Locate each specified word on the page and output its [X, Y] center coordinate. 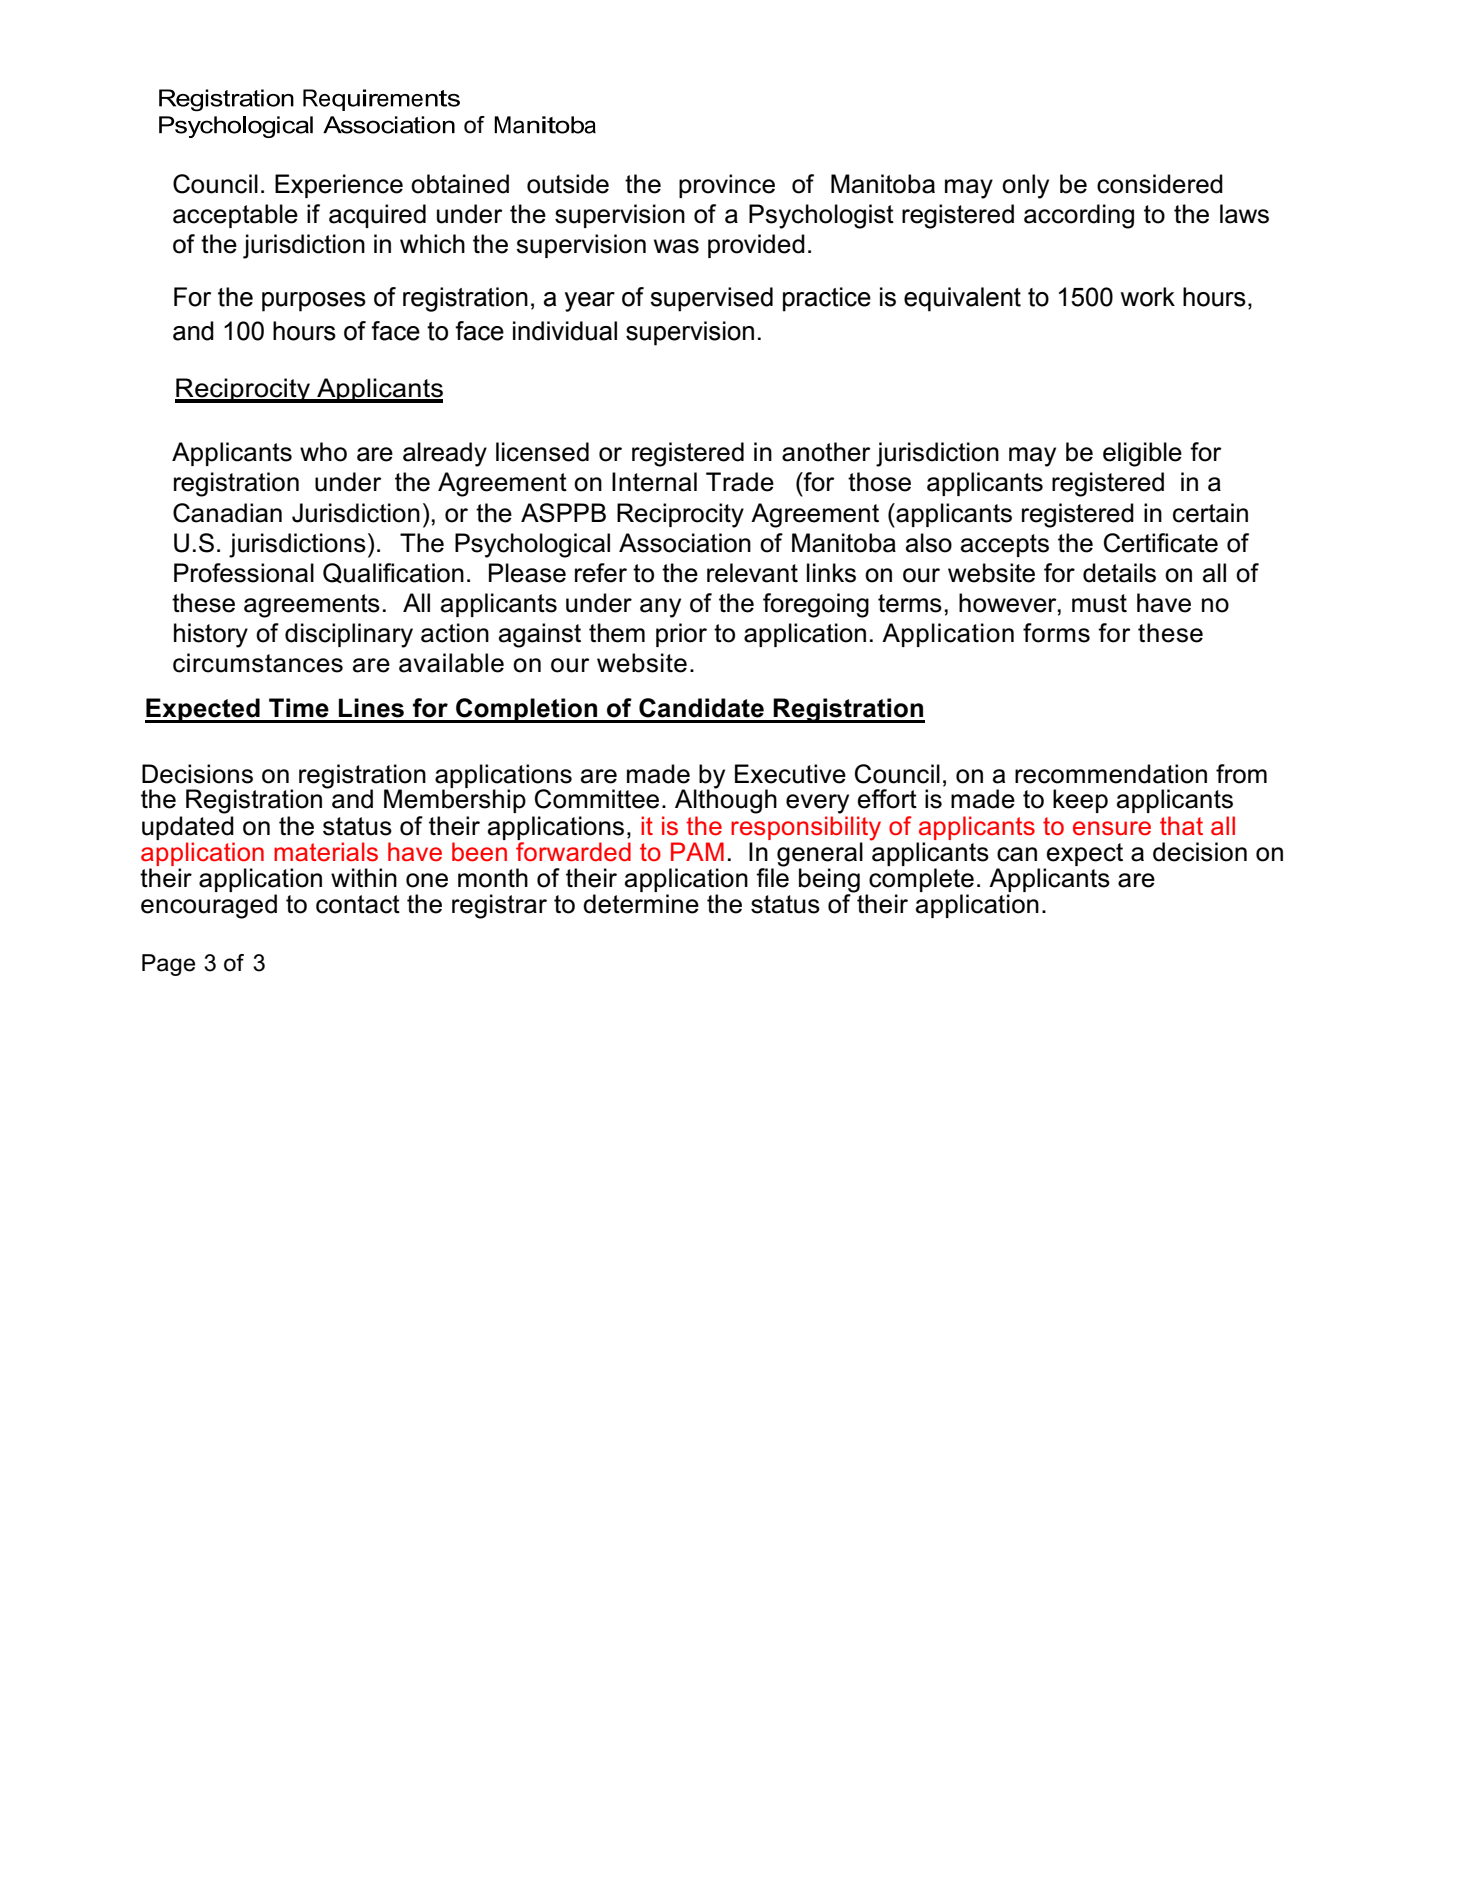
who [323, 452]
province [727, 186]
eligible [1142, 454]
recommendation [1111, 774]
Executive [790, 774]
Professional [244, 573]
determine [641, 904]
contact [358, 904]
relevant [752, 573]
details [1119, 573]
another [826, 452]
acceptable [235, 216]
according [1079, 216]
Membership [455, 800]
